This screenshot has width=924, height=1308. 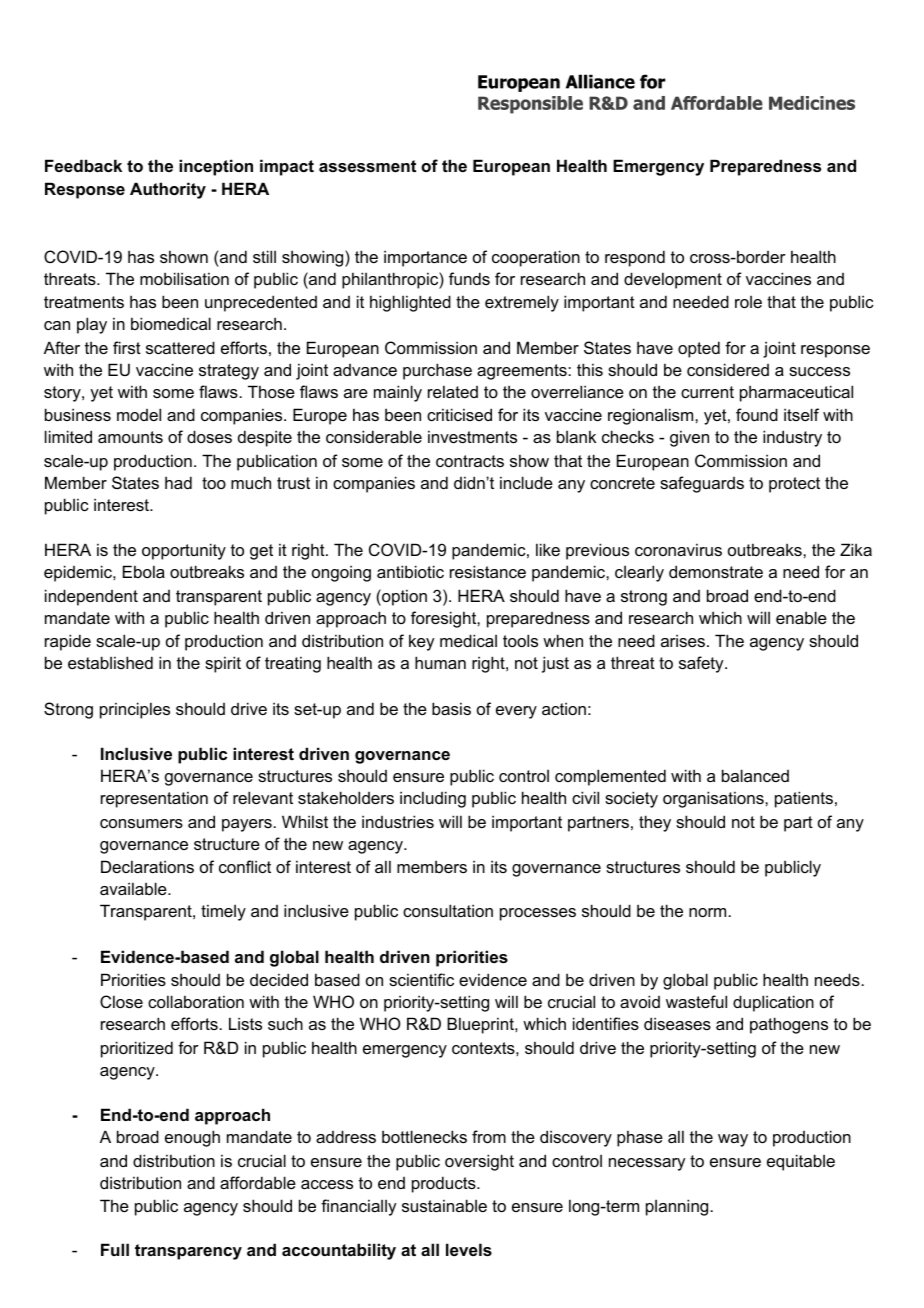 I want to click on Full, so click(x=115, y=1249).
